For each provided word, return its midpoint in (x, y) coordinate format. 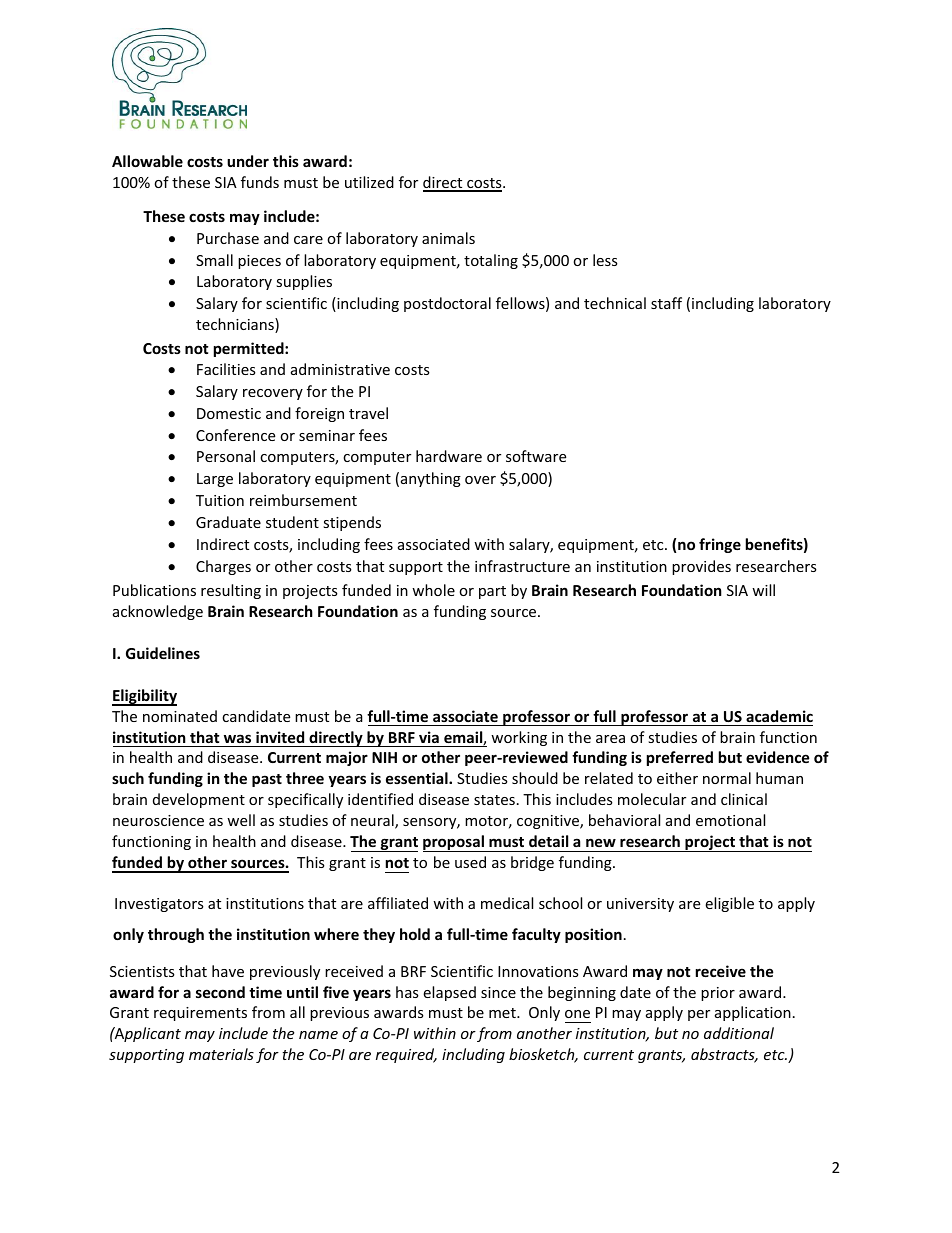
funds (260, 182)
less (605, 260)
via (429, 737)
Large (215, 480)
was (237, 738)
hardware (449, 456)
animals (448, 238)
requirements (200, 1014)
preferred (680, 758)
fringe (720, 545)
